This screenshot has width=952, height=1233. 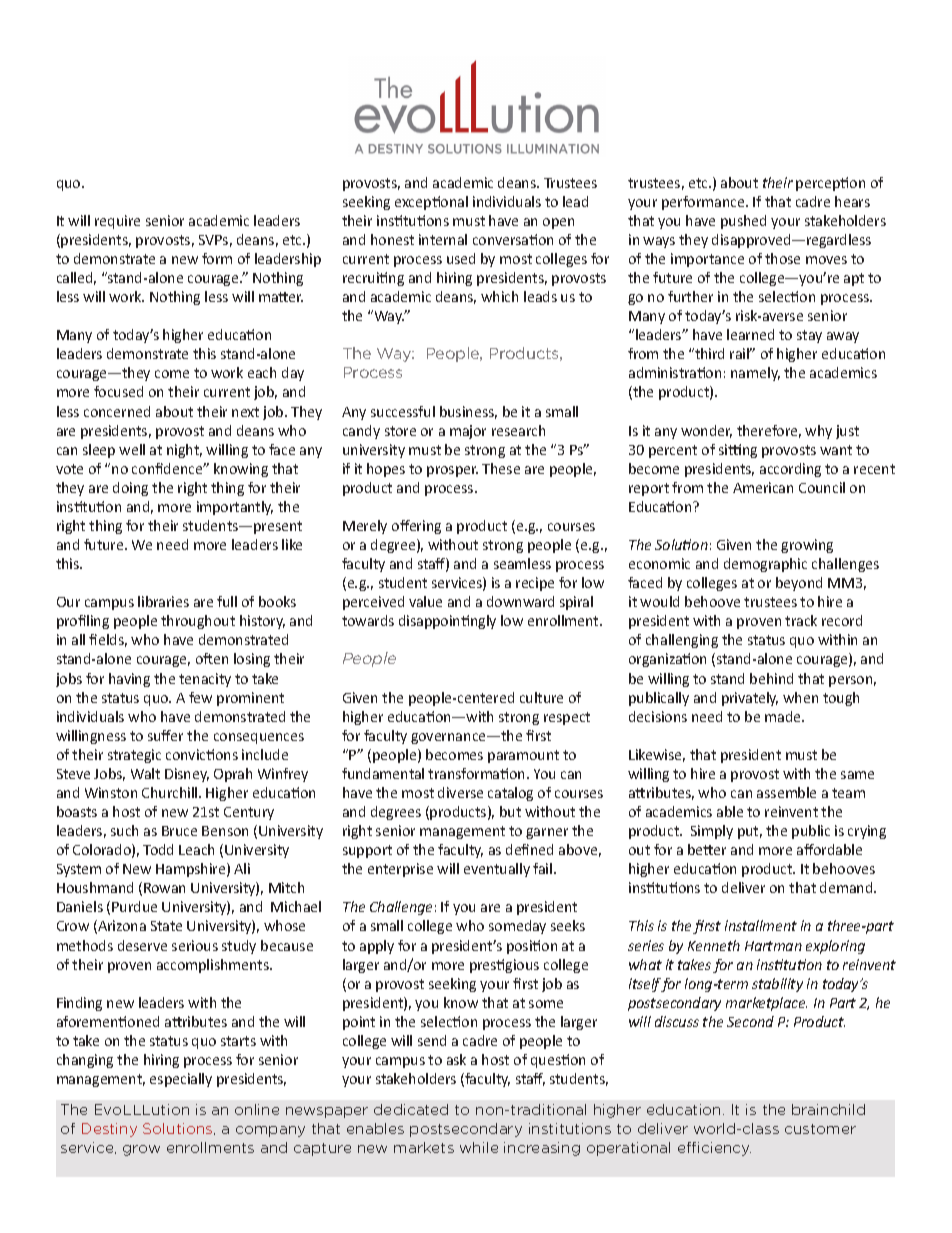 I want to click on behind, so click(x=771, y=678).
